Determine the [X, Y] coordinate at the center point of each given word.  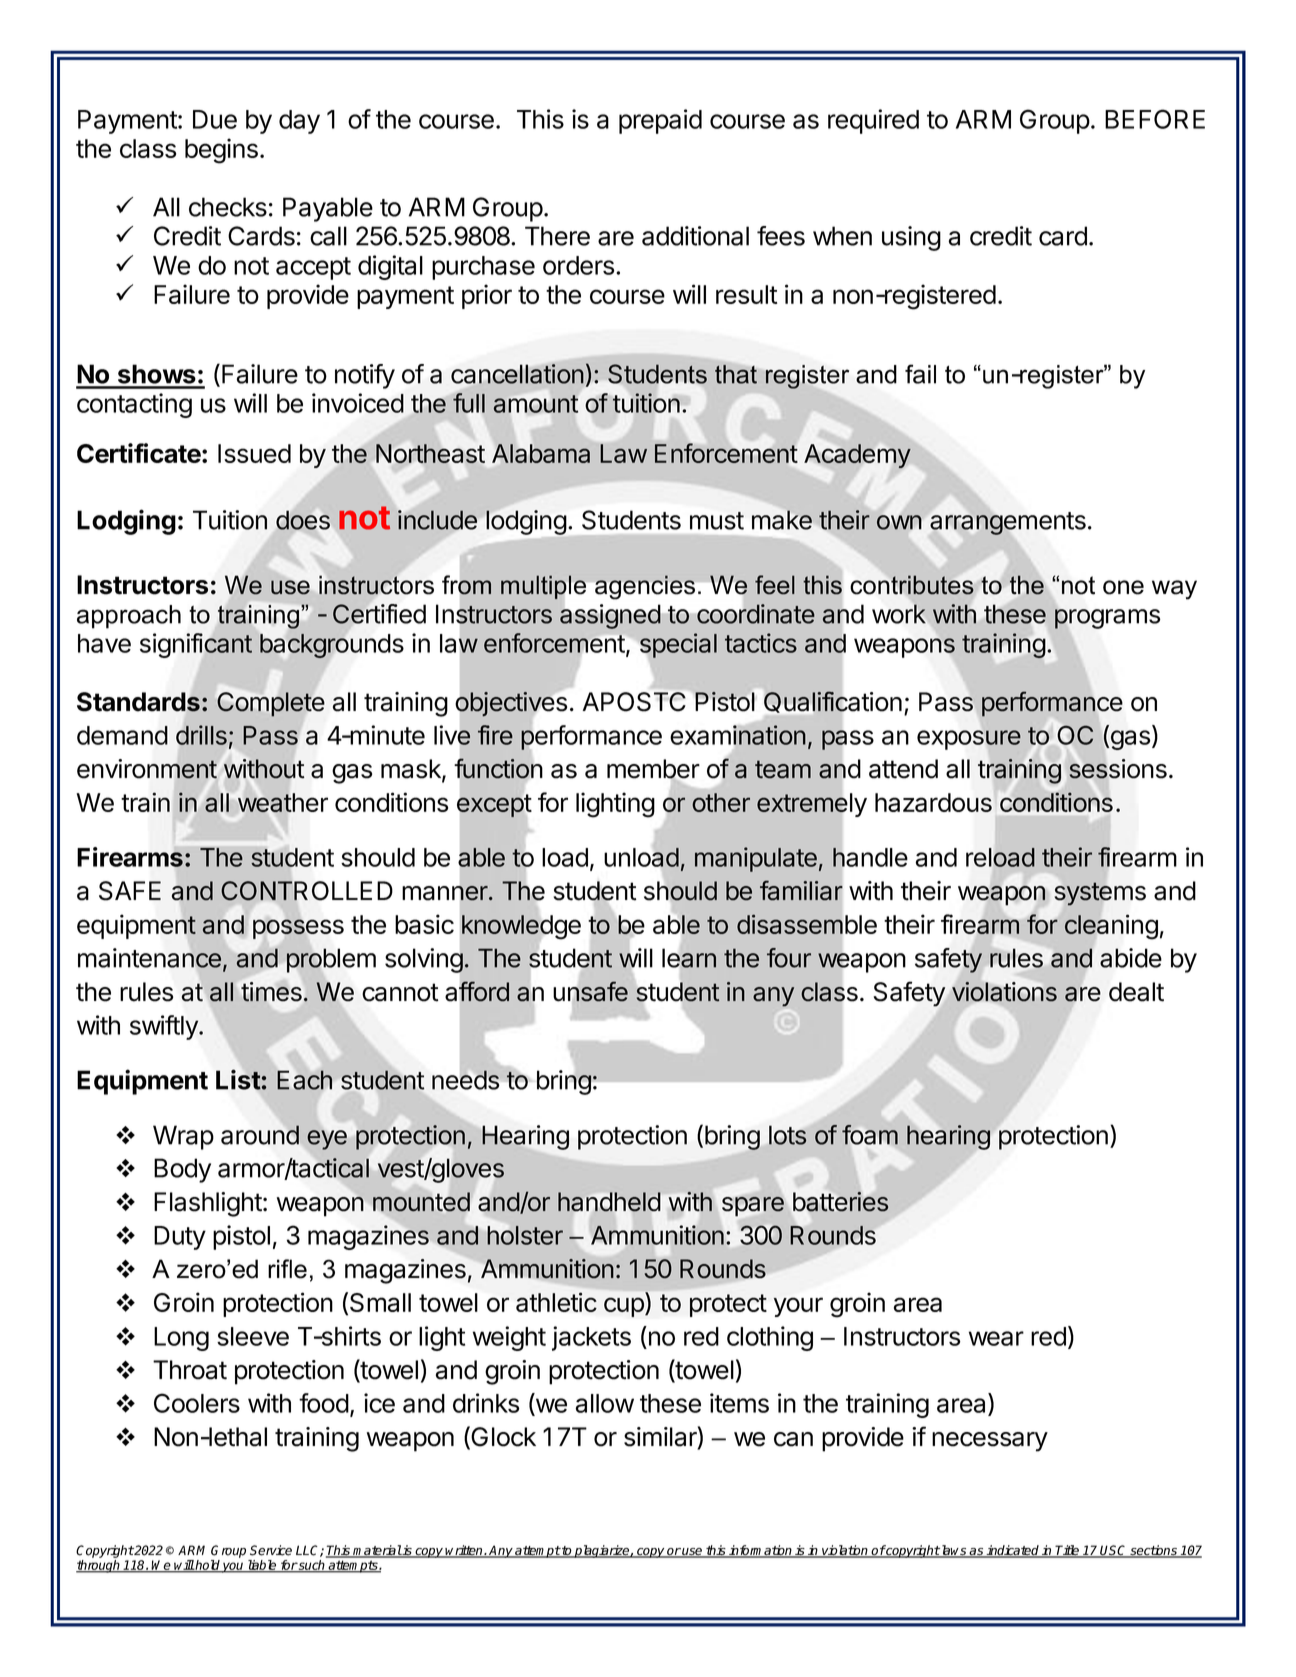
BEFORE [1155, 119]
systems [1100, 894]
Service [271, 1550]
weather [283, 802]
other [721, 802]
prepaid [660, 121]
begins [221, 151]
